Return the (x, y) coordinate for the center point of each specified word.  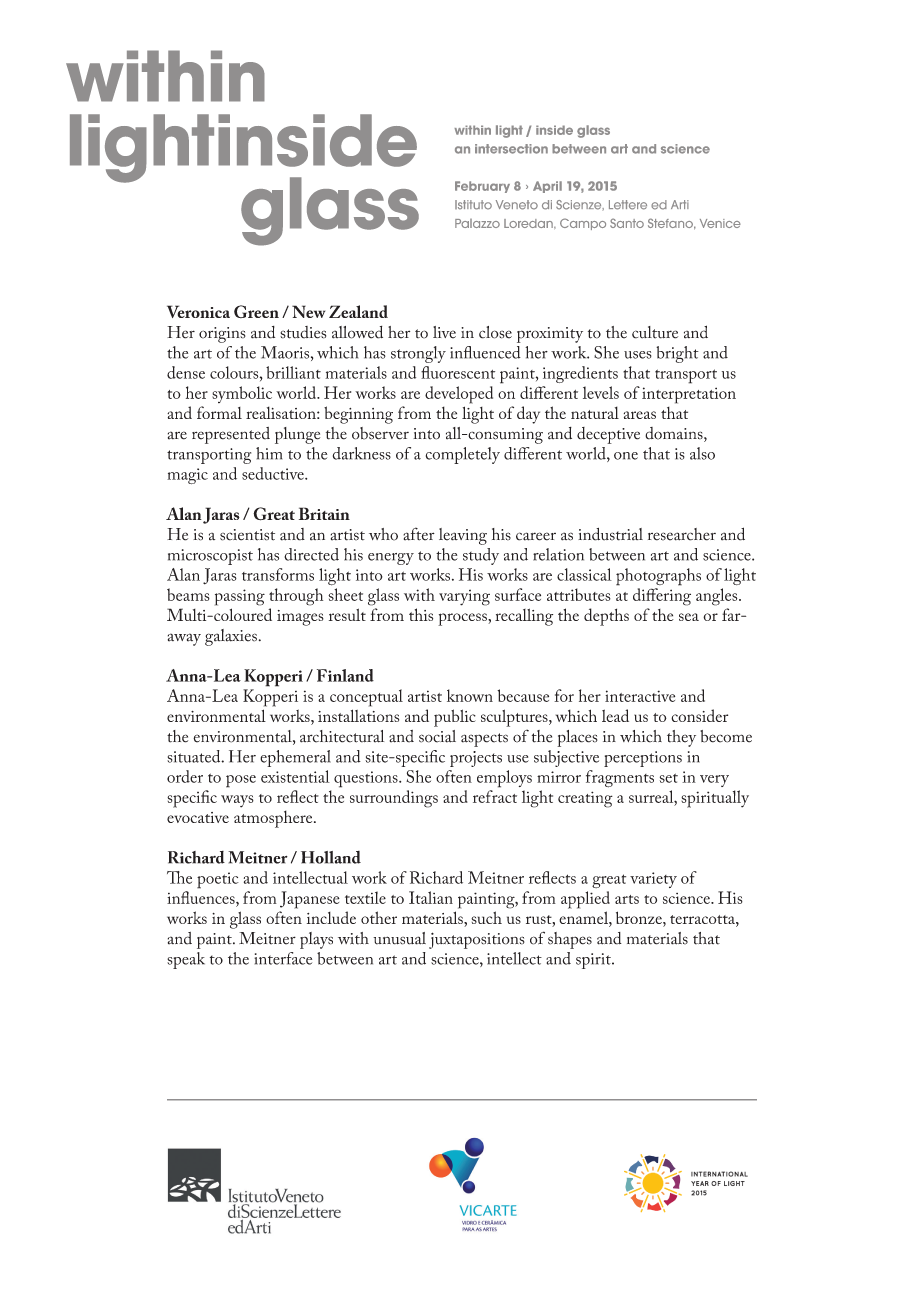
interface (283, 958)
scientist (247, 535)
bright (677, 354)
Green (256, 311)
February (482, 187)
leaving (463, 536)
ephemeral (295, 758)
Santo (627, 223)
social (437, 736)
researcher (682, 534)
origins (222, 335)
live (444, 332)
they (681, 738)
